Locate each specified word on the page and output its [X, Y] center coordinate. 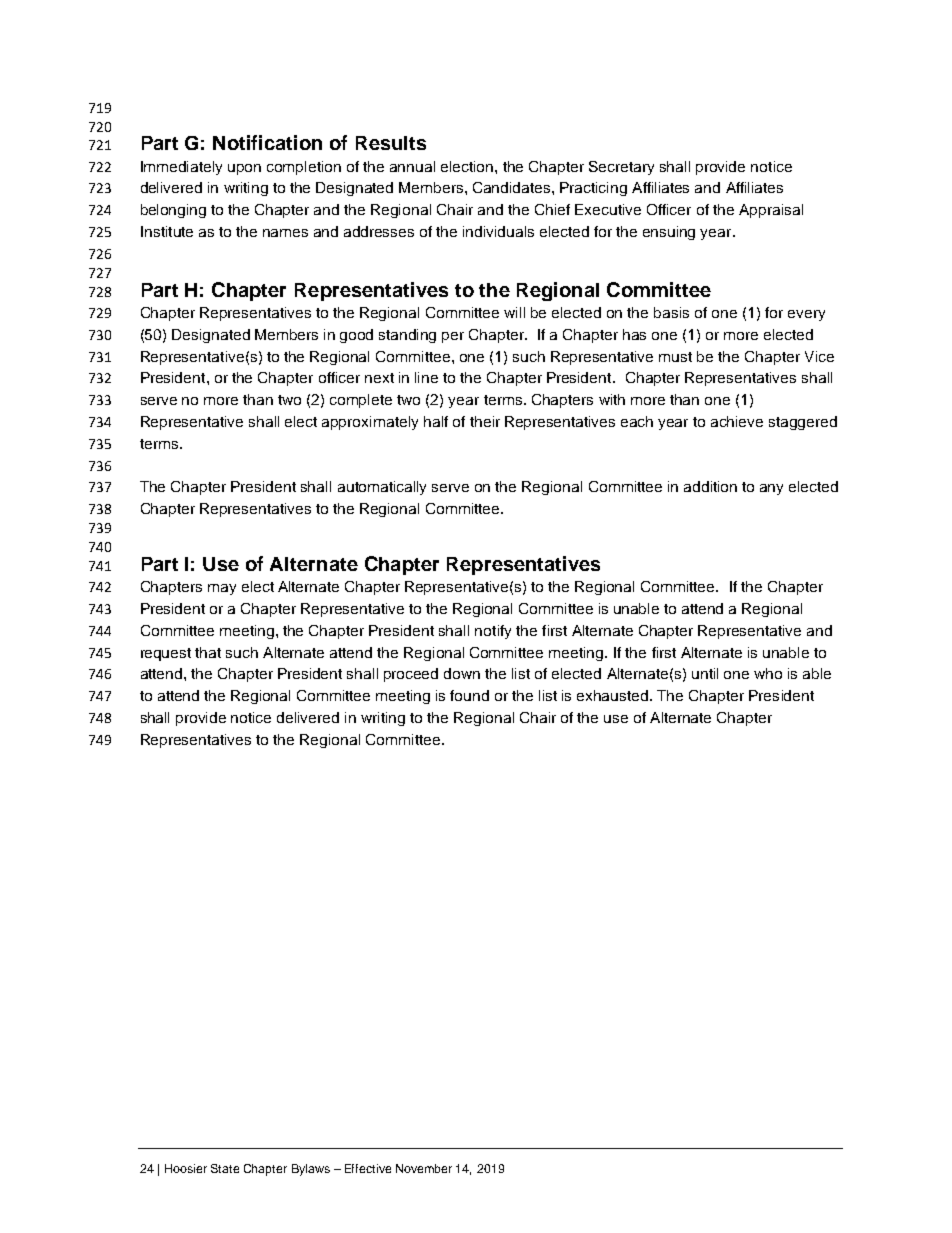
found [469, 695]
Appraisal [771, 211]
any [771, 489]
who [768, 673]
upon [244, 169]
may [222, 589]
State [225, 1168]
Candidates [513, 187]
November [424, 1168]
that [208, 652]
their [485, 421]
